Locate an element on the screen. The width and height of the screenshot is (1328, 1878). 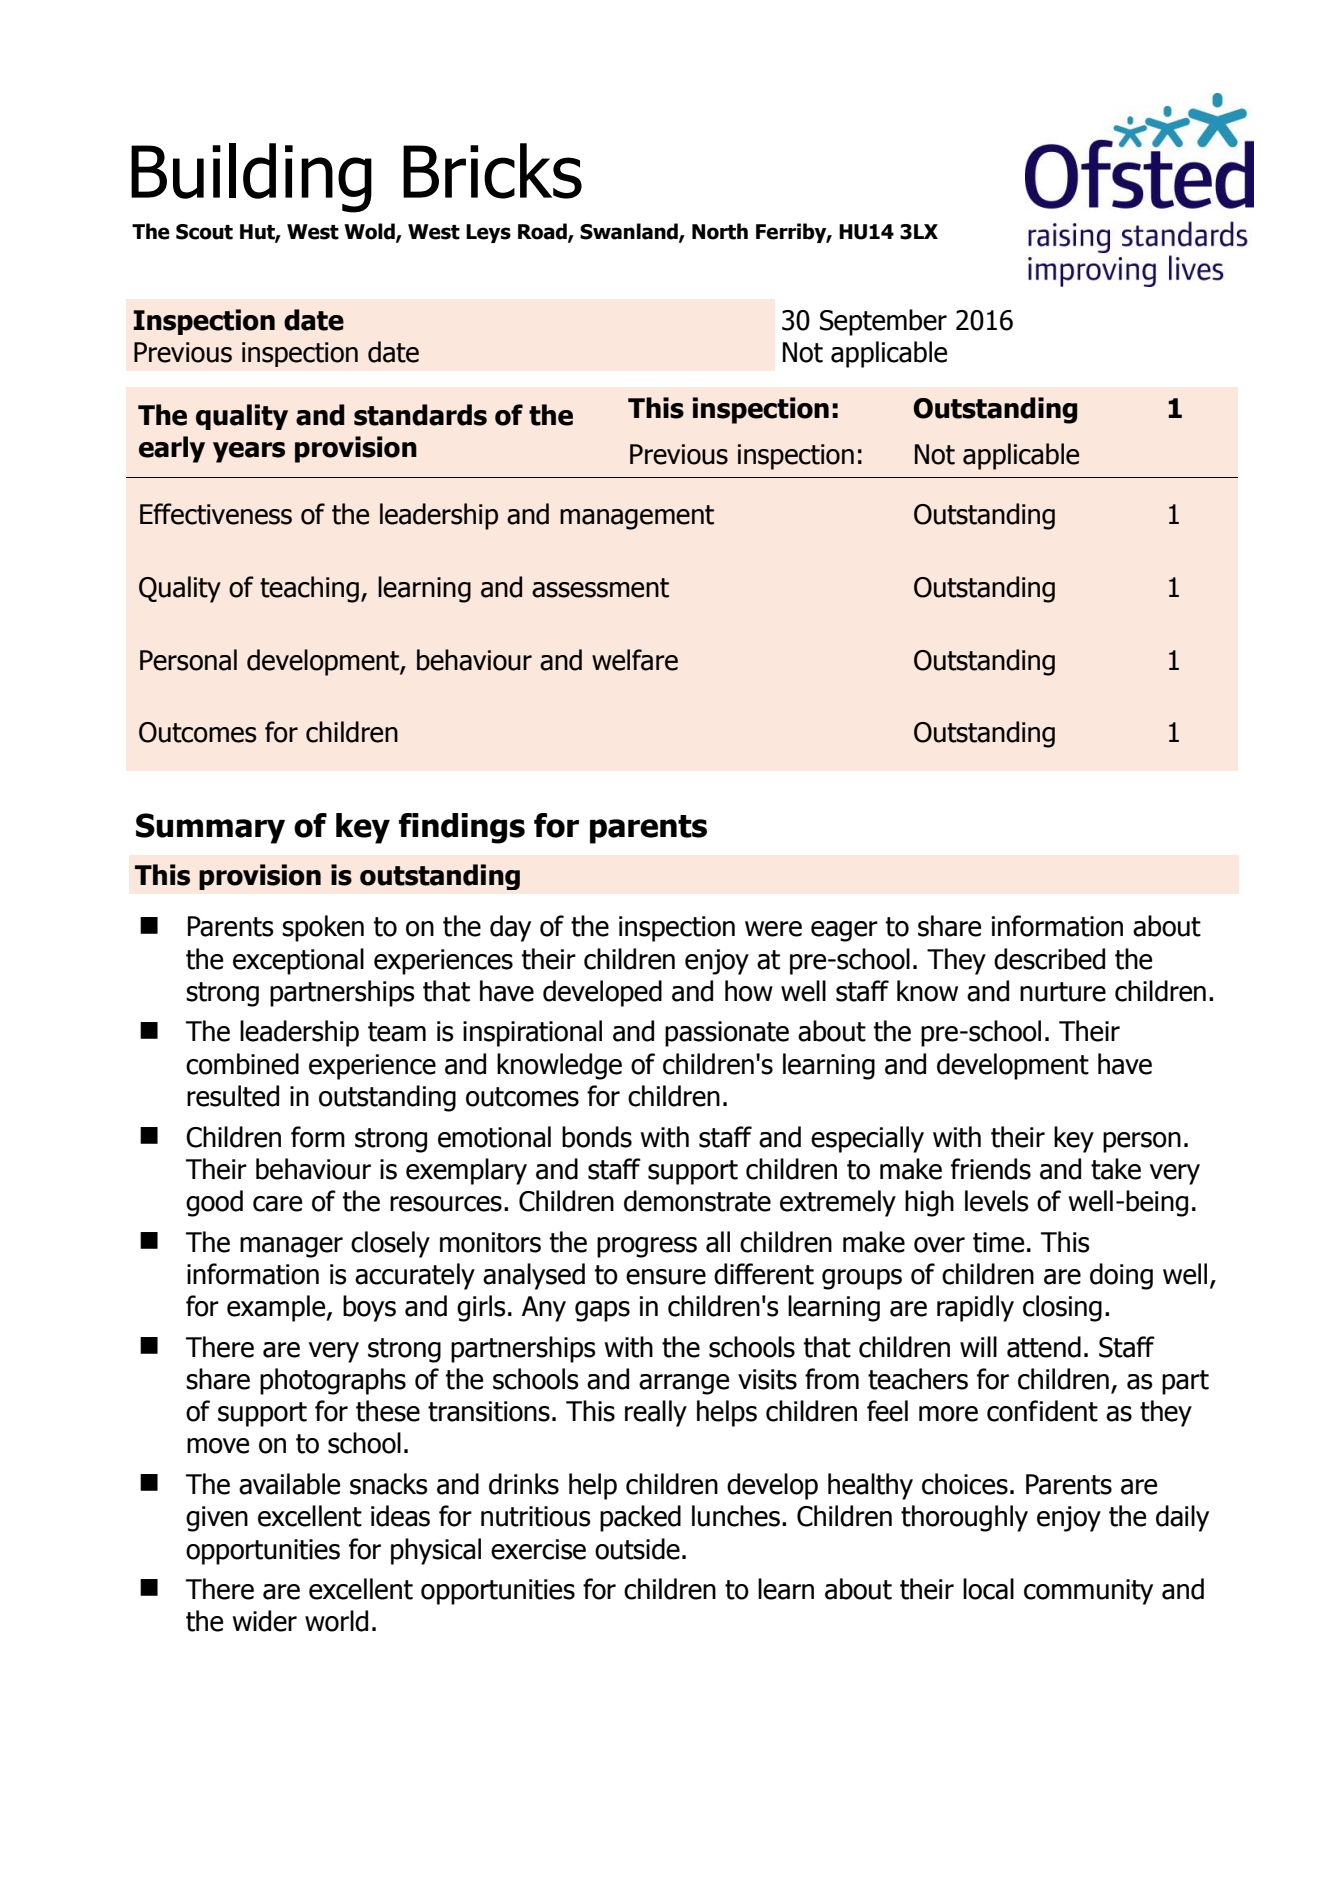
described is located at coordinates (1049, 959).
